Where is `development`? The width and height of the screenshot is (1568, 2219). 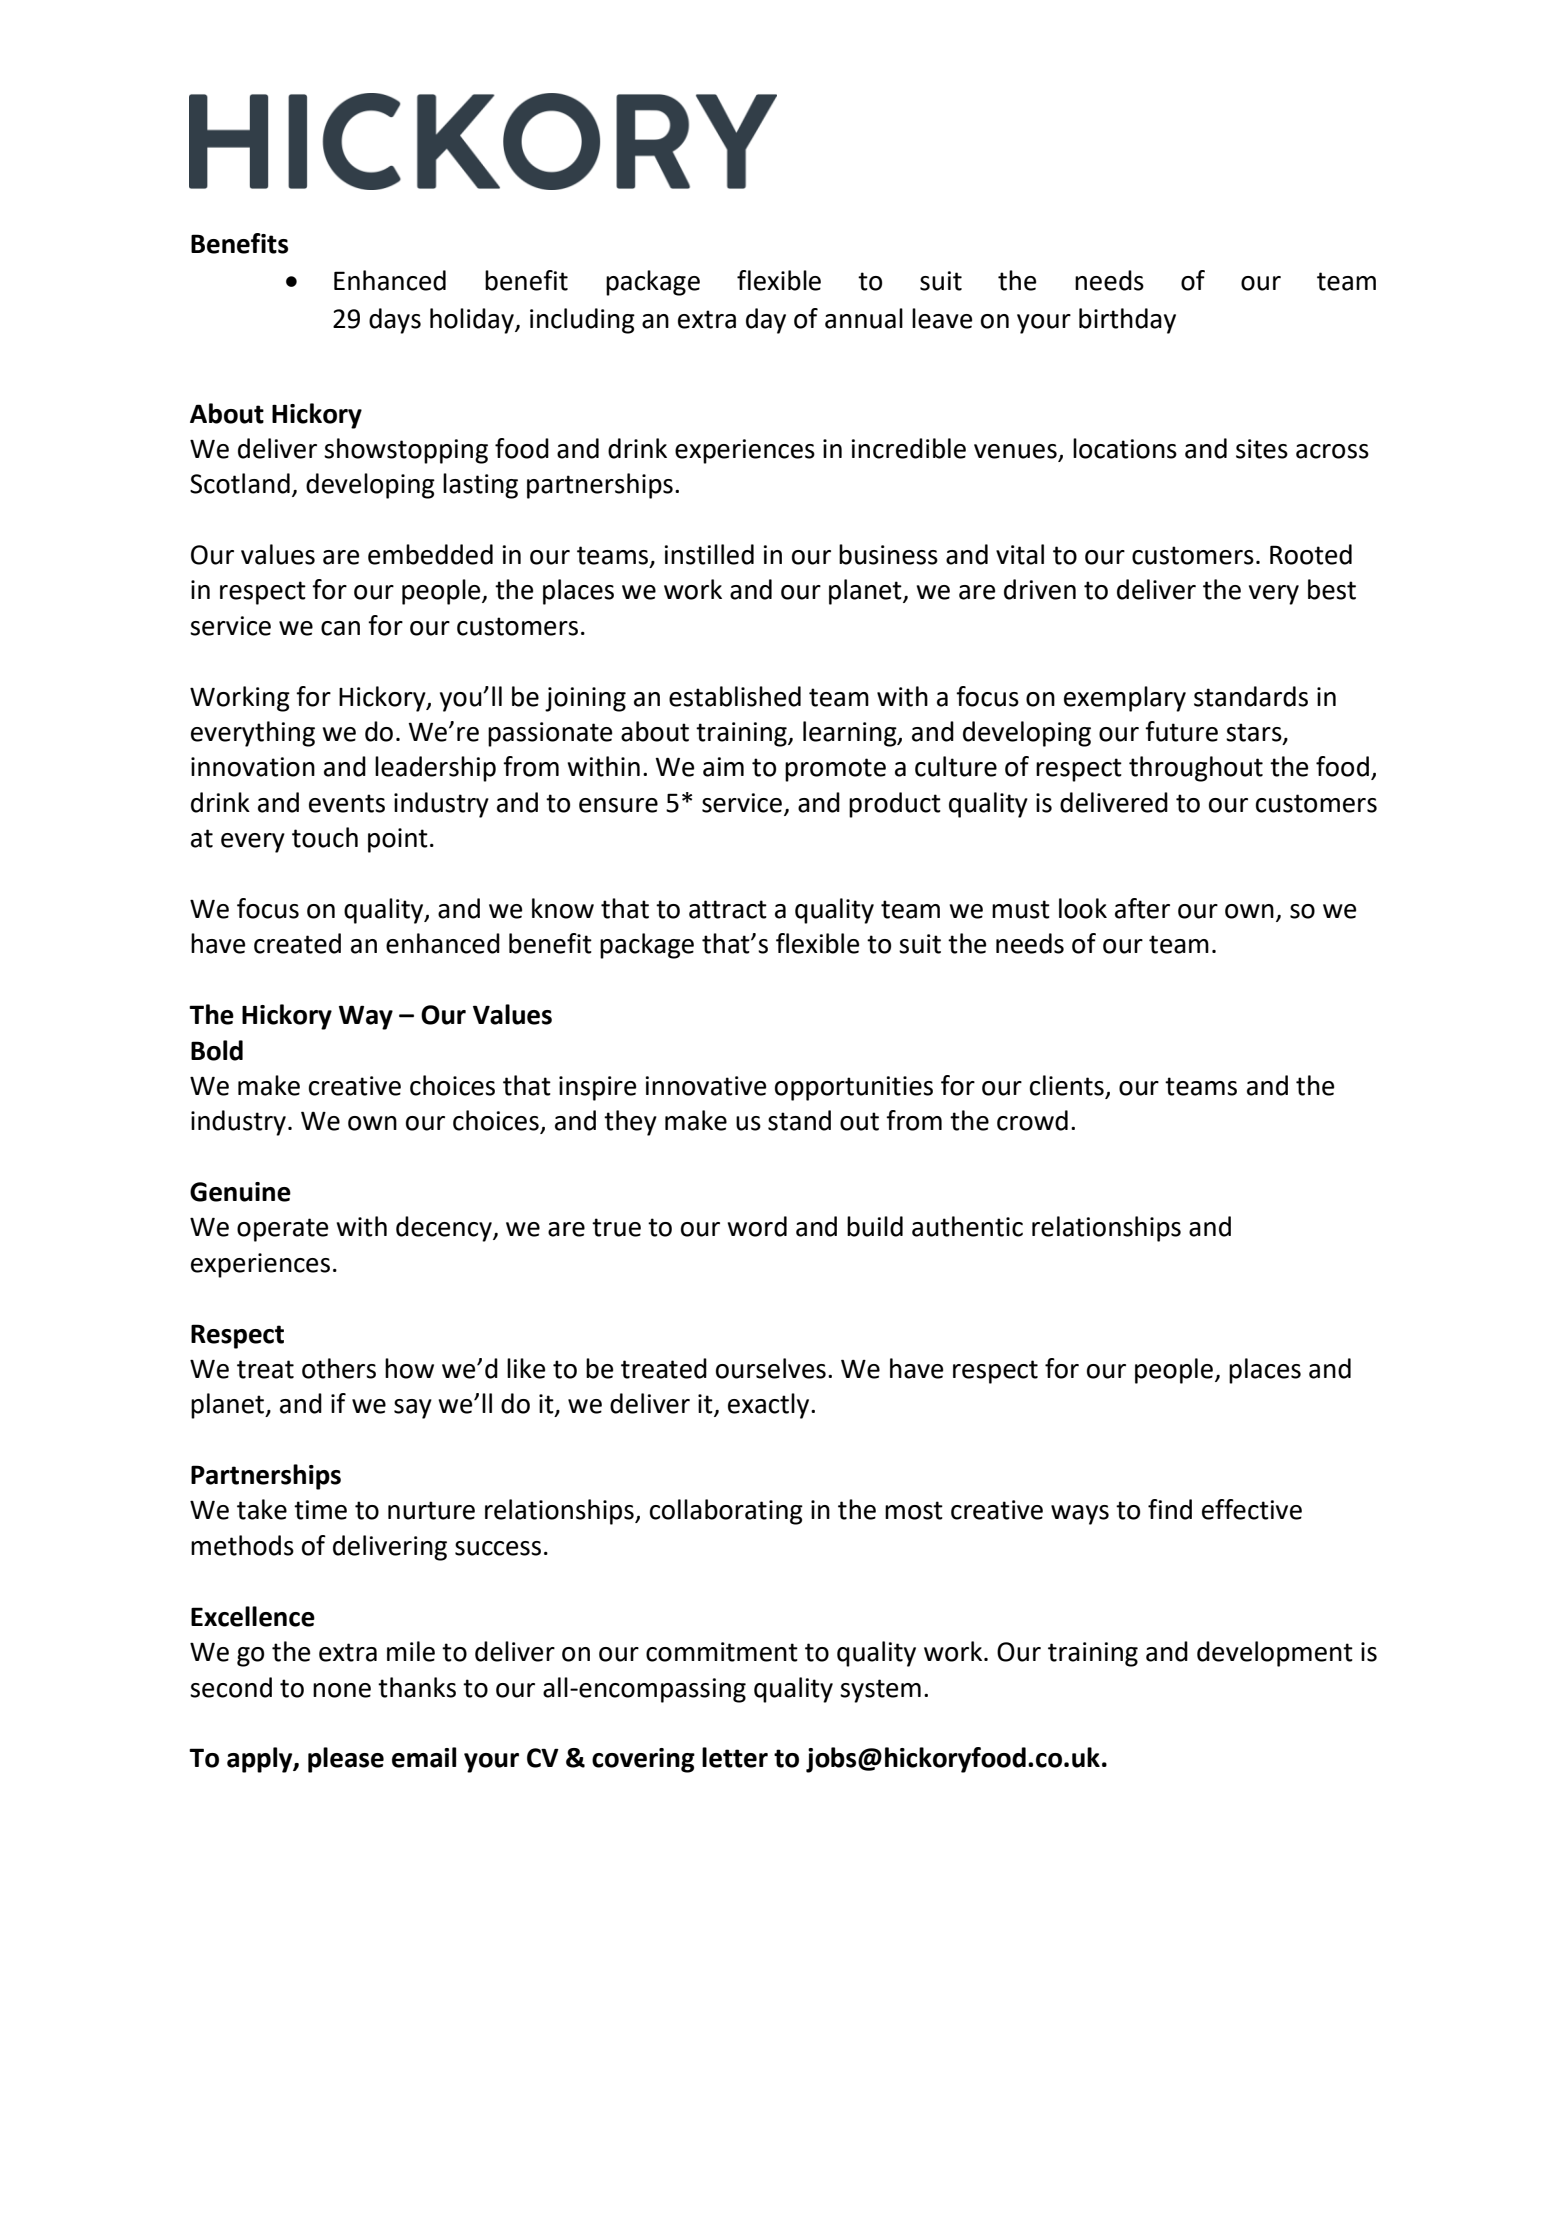 development is located at coordinates (1275, 1654).
